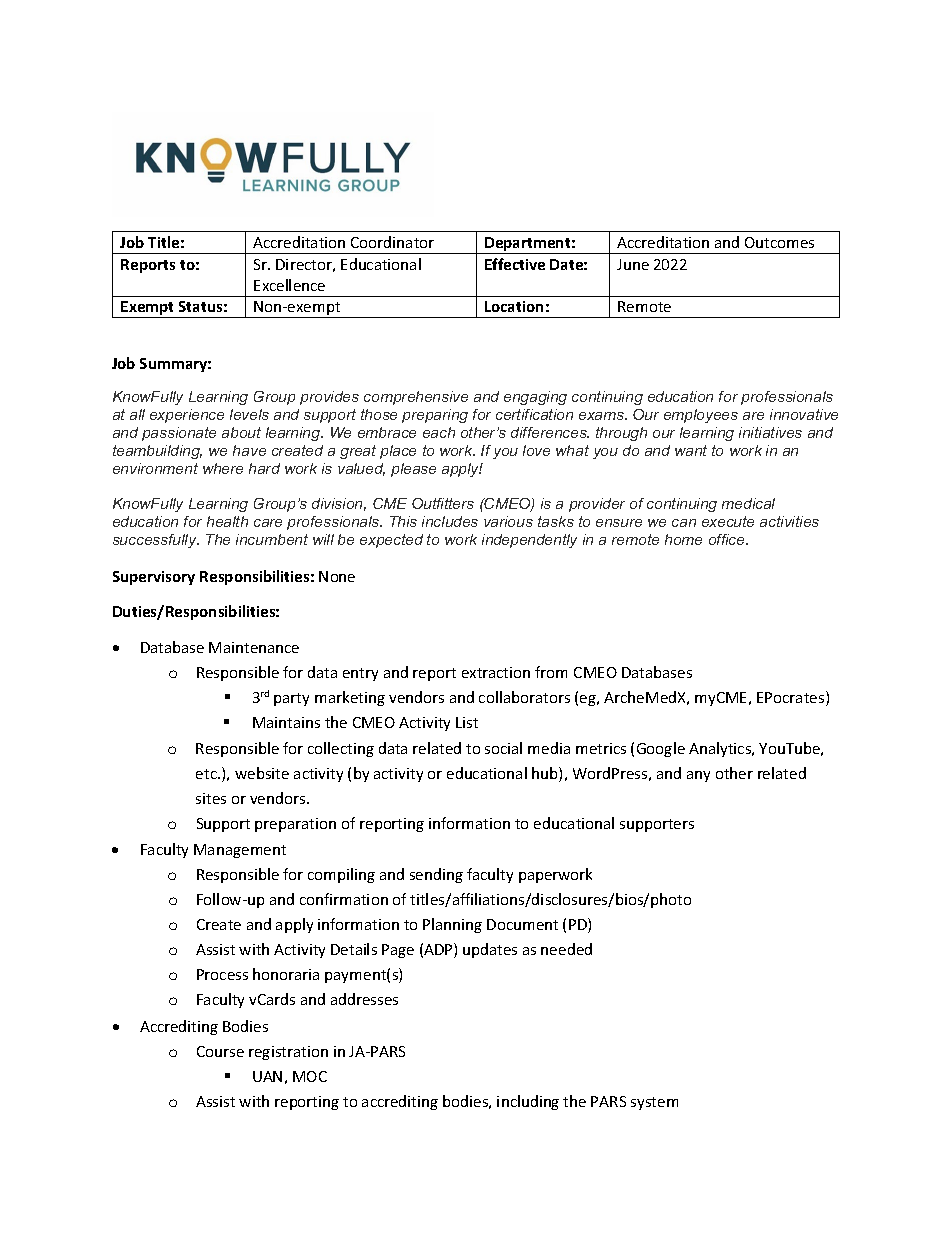  Describe the element at coordinates (450, 521) in the screenshot. I see `includes` at that location.
